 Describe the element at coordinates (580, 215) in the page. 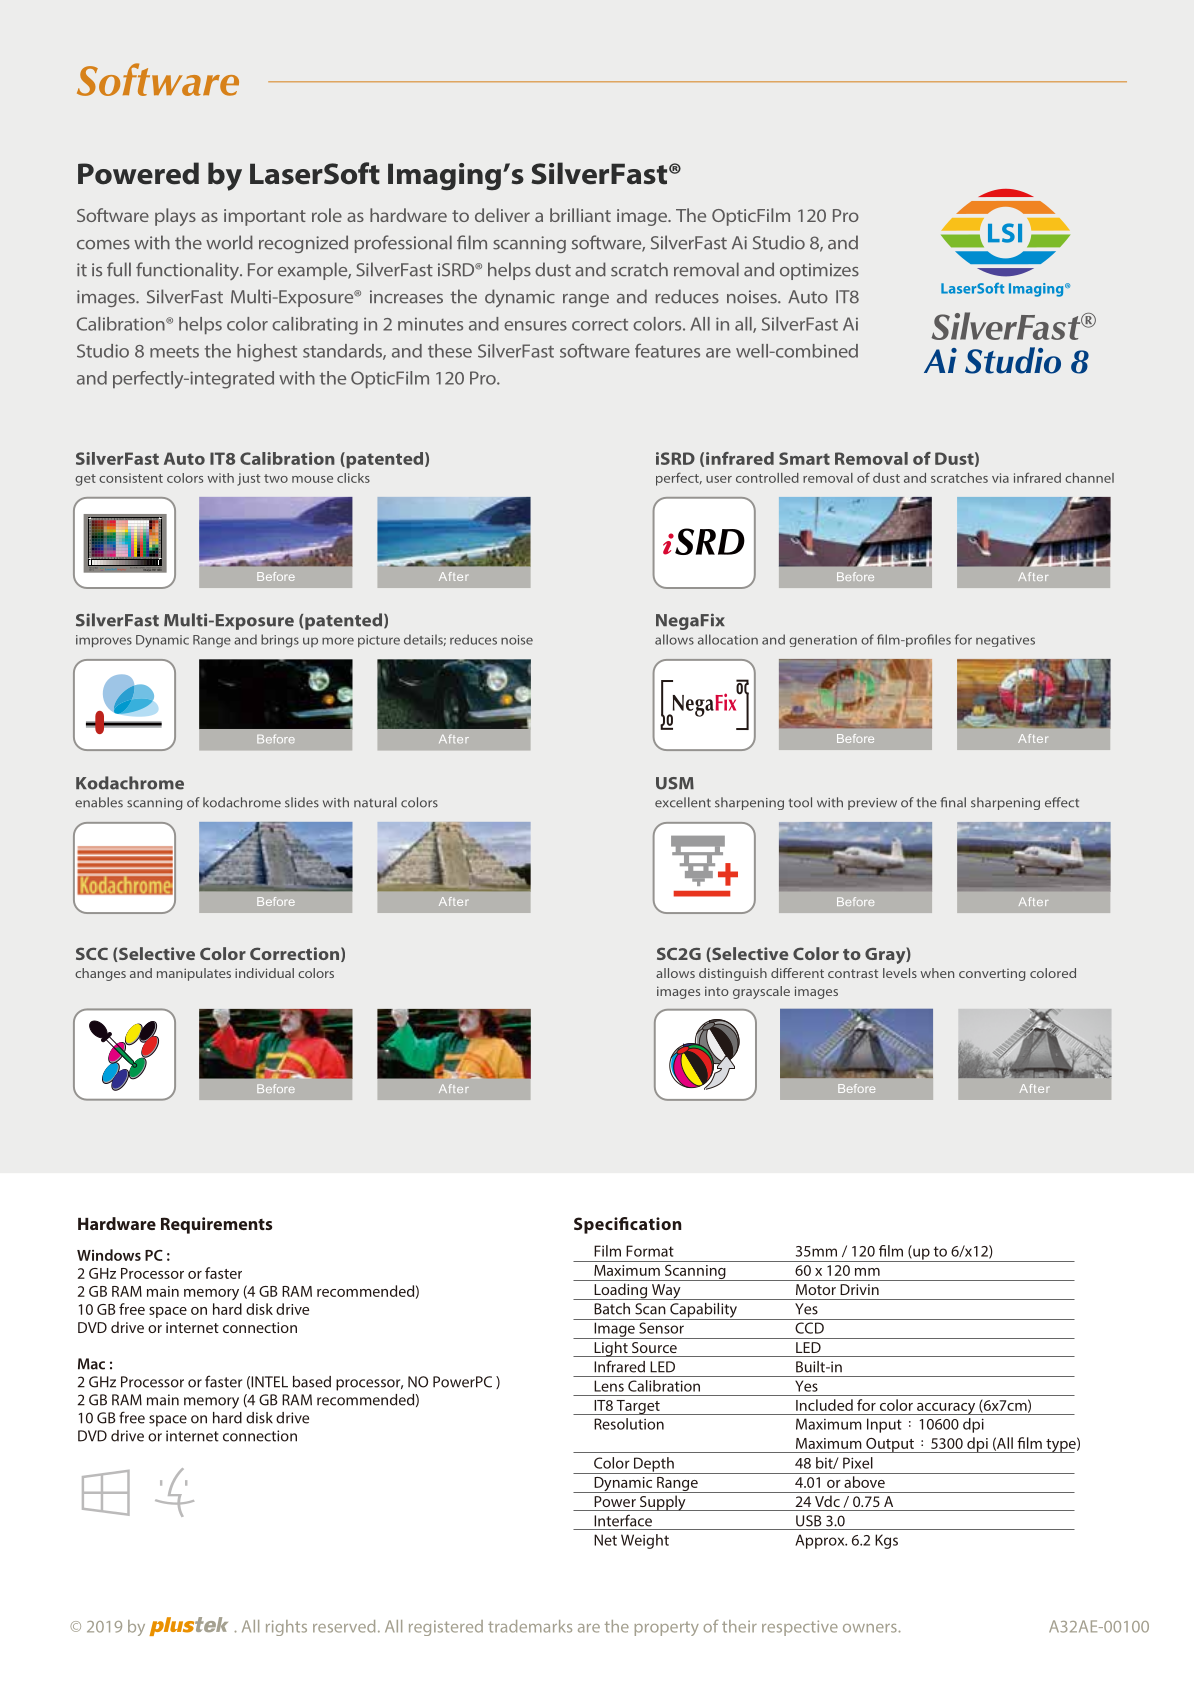

I see `brilliant` at that location.
